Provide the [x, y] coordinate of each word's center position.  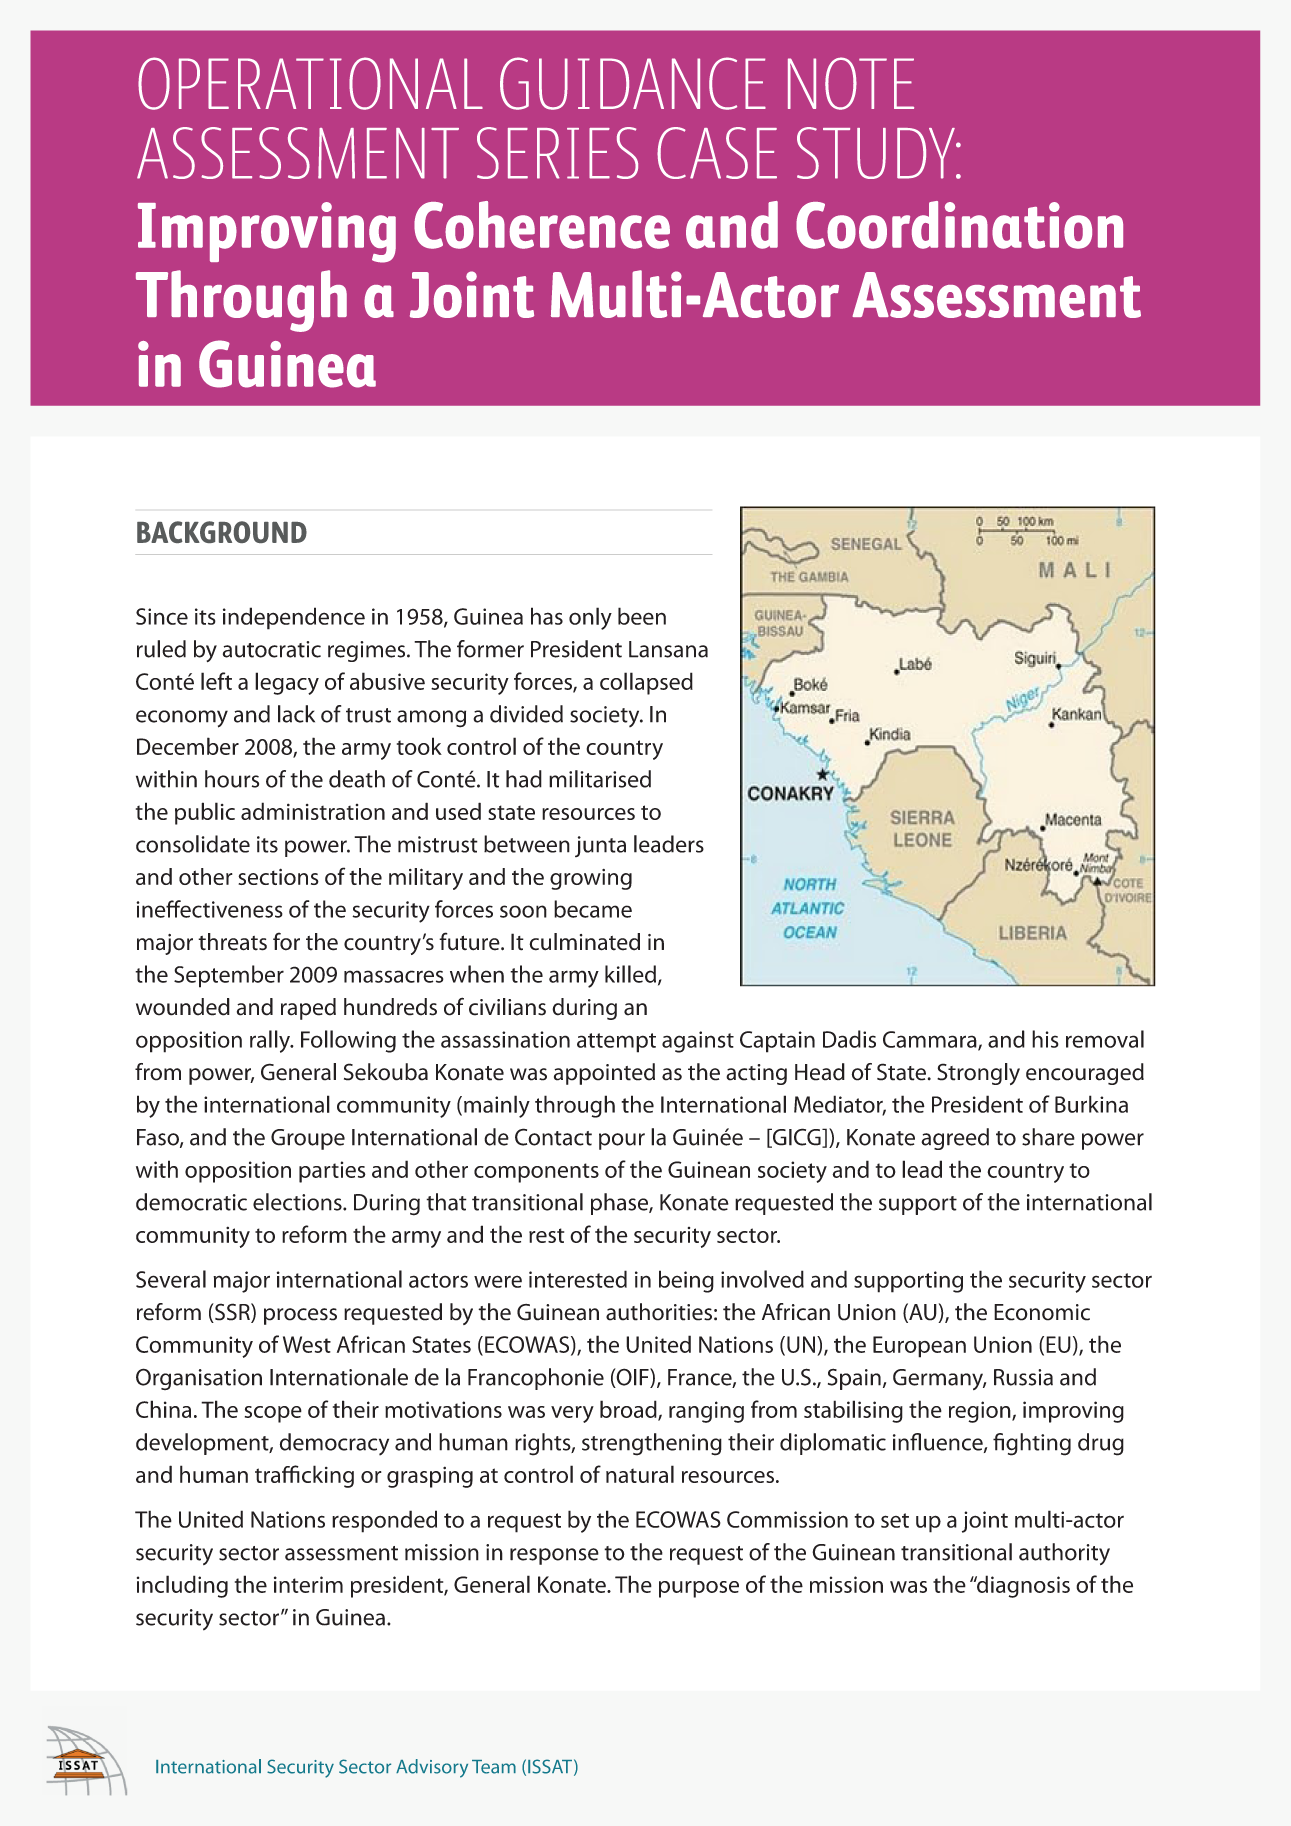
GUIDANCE [633, 83]
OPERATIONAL [310, 83]
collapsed [646, 683]
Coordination [959, 225]
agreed [955, 1139]
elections [298, 1202]
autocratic [272, 649]
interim [308, 1584]
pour [622, 1141]
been [642, 616]
